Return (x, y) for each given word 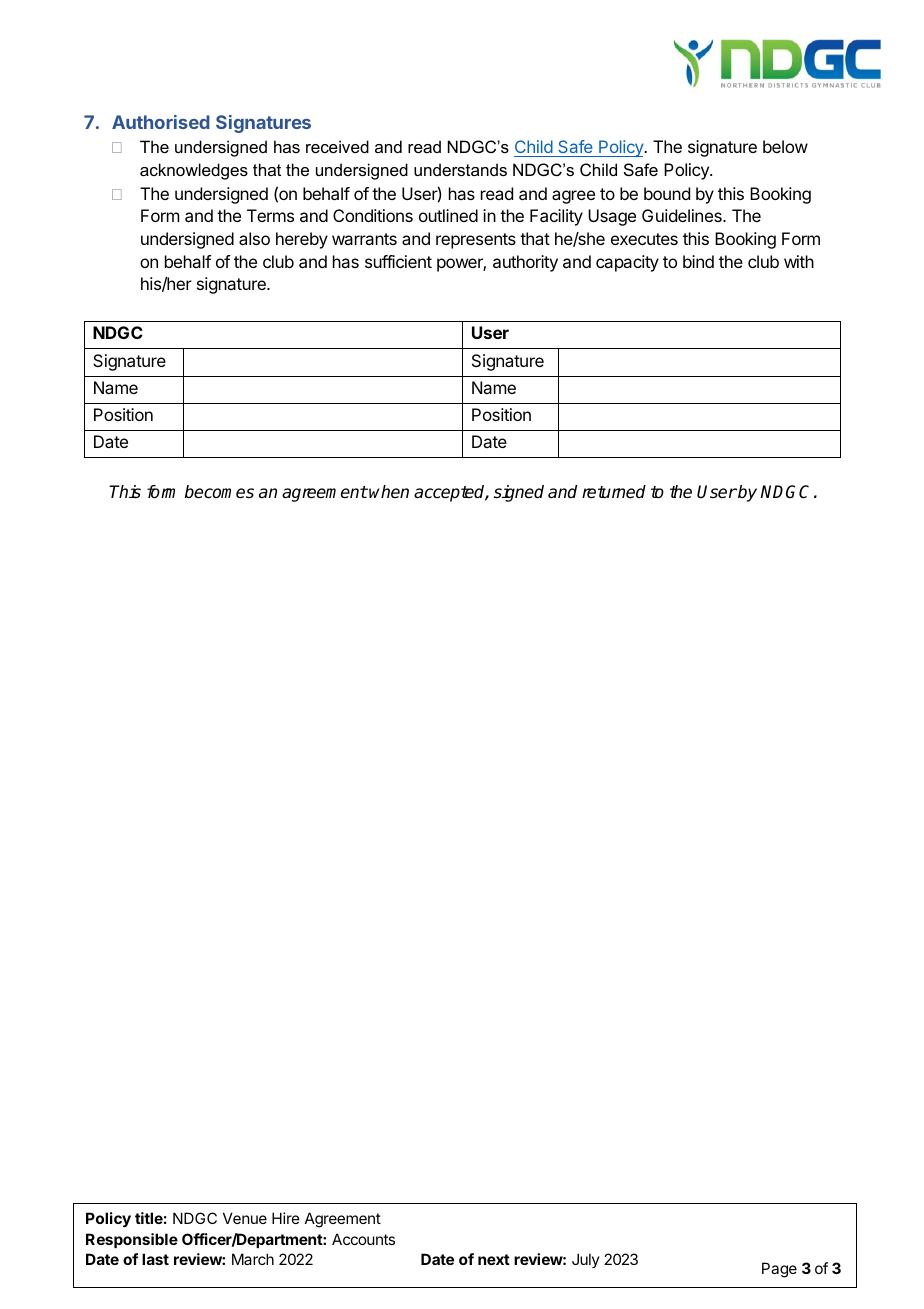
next (494, 1259)
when (389, 491)
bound (667, 193)
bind (698, 261)
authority (525, 263)
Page (779, 1270)
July (586, 1260)
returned (614, 492)
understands (460, 169)
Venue (245, 1218)
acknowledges (194, 171)
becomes (219, 492)
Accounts (363, 1239)
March (253, 1259)
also (254, 238)
